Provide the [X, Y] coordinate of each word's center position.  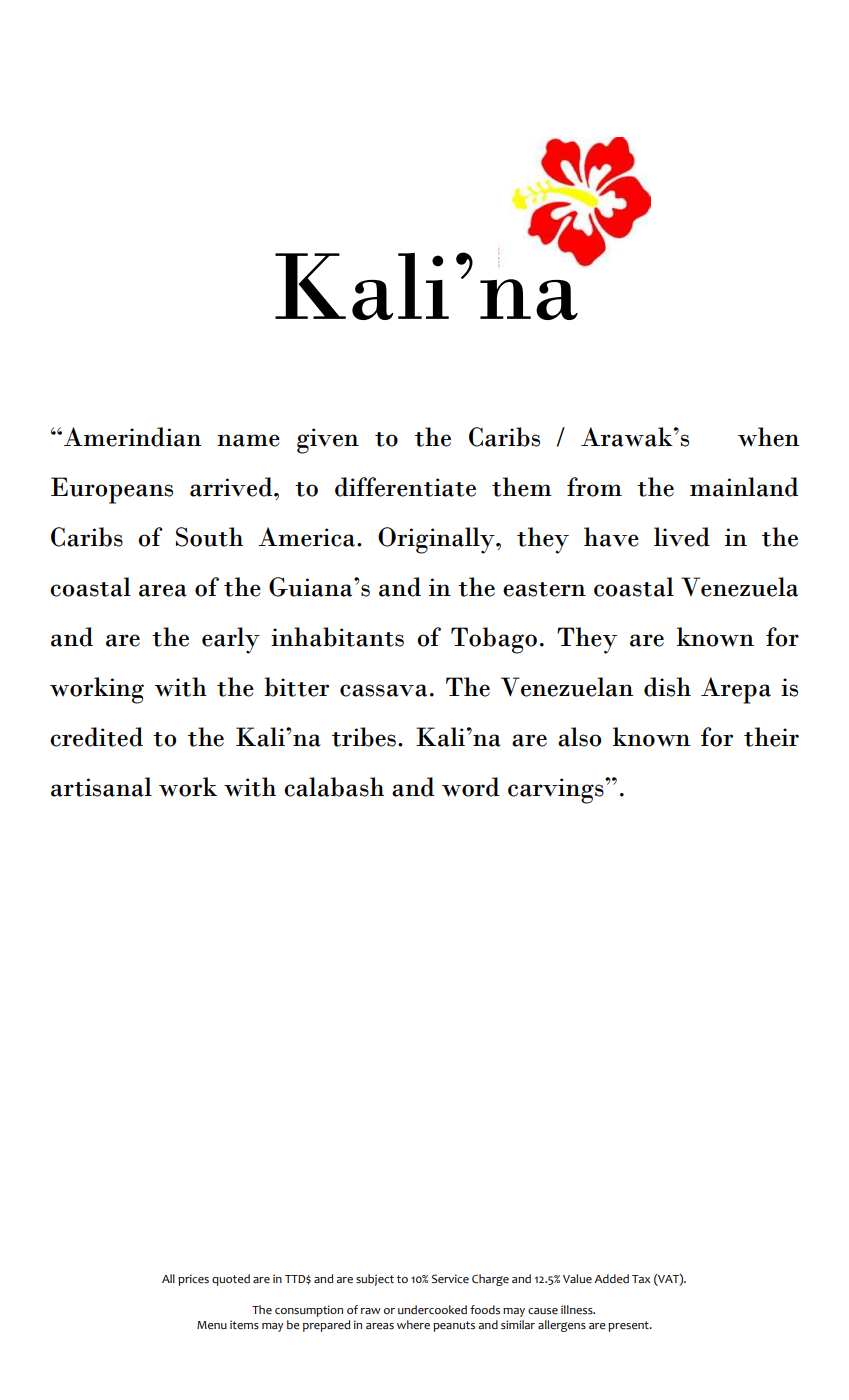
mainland [744, 487]
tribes [364, 737]
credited [96, 737]
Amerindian [133, 437]
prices [193, 1280]
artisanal [101, 787]
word [470, 787]
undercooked [432, 1310]
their [771, 737]
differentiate [405, 487]
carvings [557, 791]
